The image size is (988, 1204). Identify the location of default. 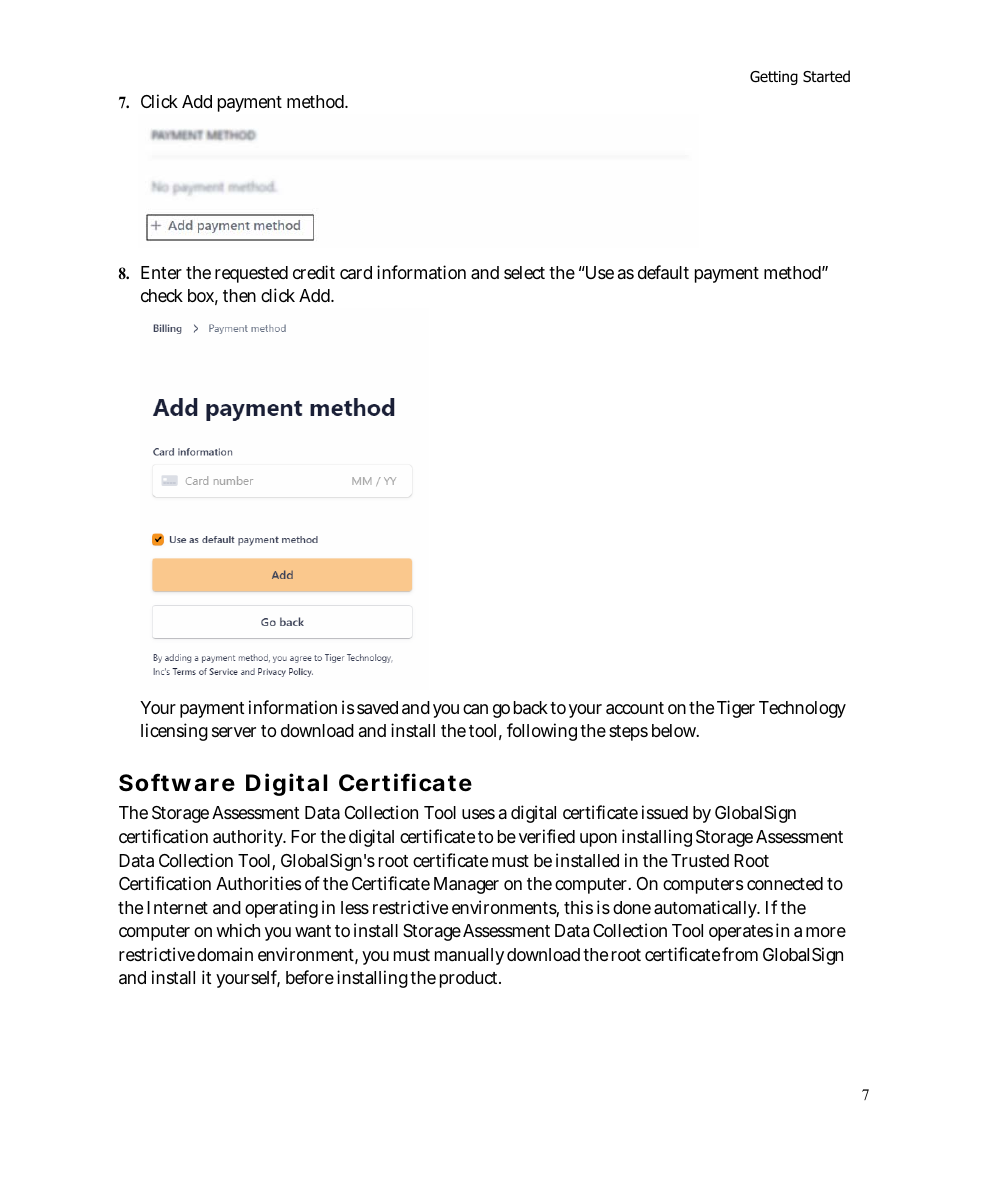
(663, 272).
